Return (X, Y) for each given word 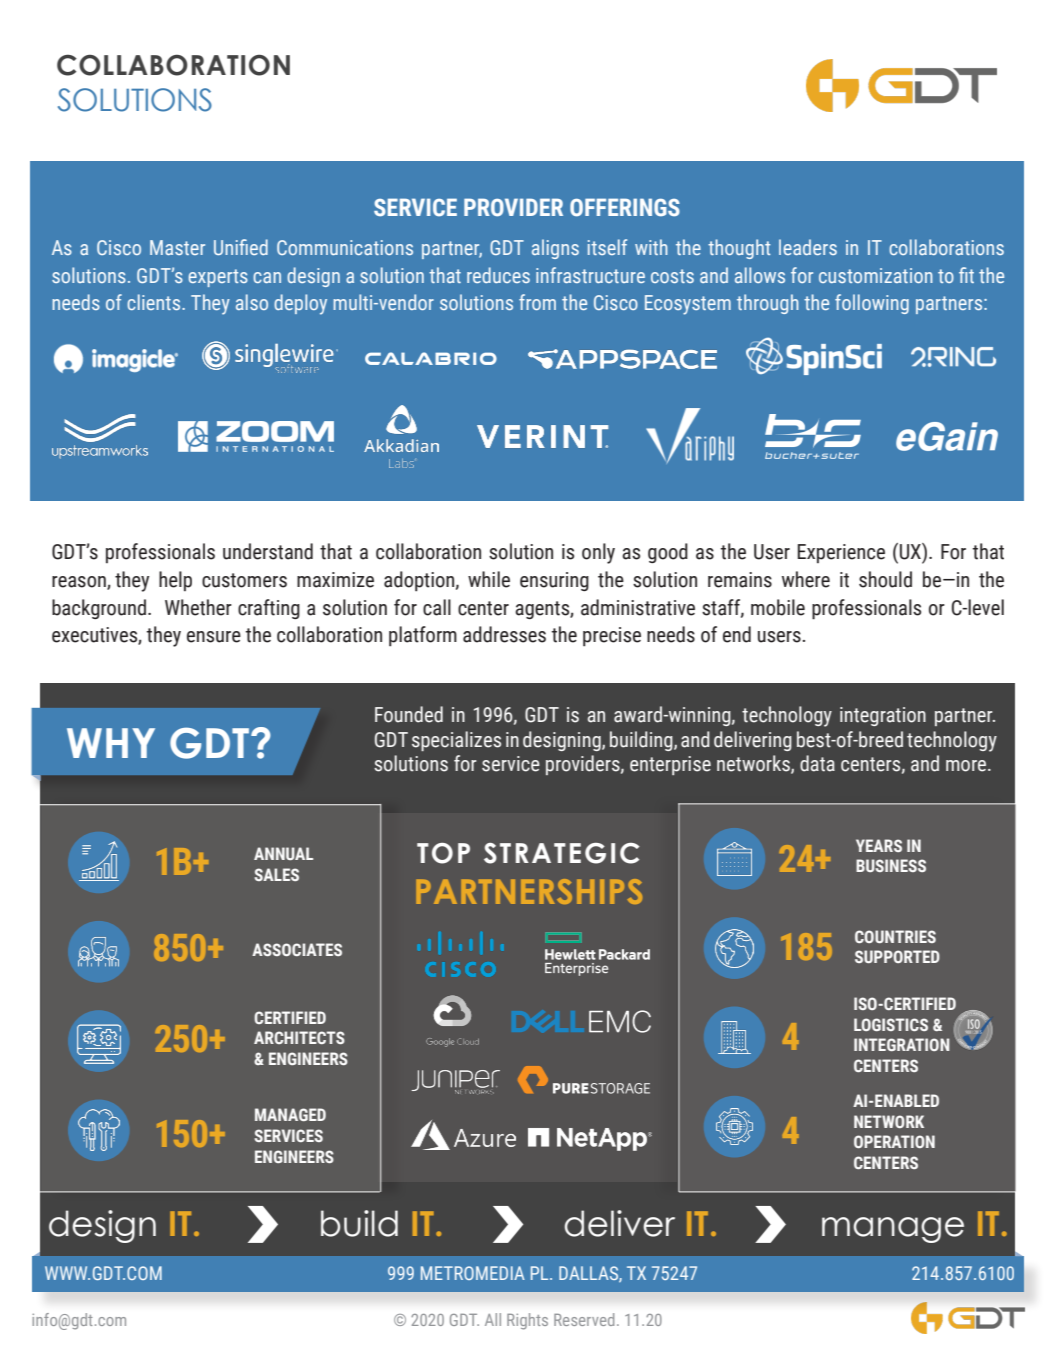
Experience (841, 553)
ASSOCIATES (297, 949)
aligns (555, 249)
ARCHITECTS (299, 1037)
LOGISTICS (891, 1024)
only (598, 553)
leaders (808, 247)
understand (268, 551)
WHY (111, 743)
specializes (456, 741)
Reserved (584, 1319)
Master (177, 247)
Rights (527, 1321)
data (817, 763)
